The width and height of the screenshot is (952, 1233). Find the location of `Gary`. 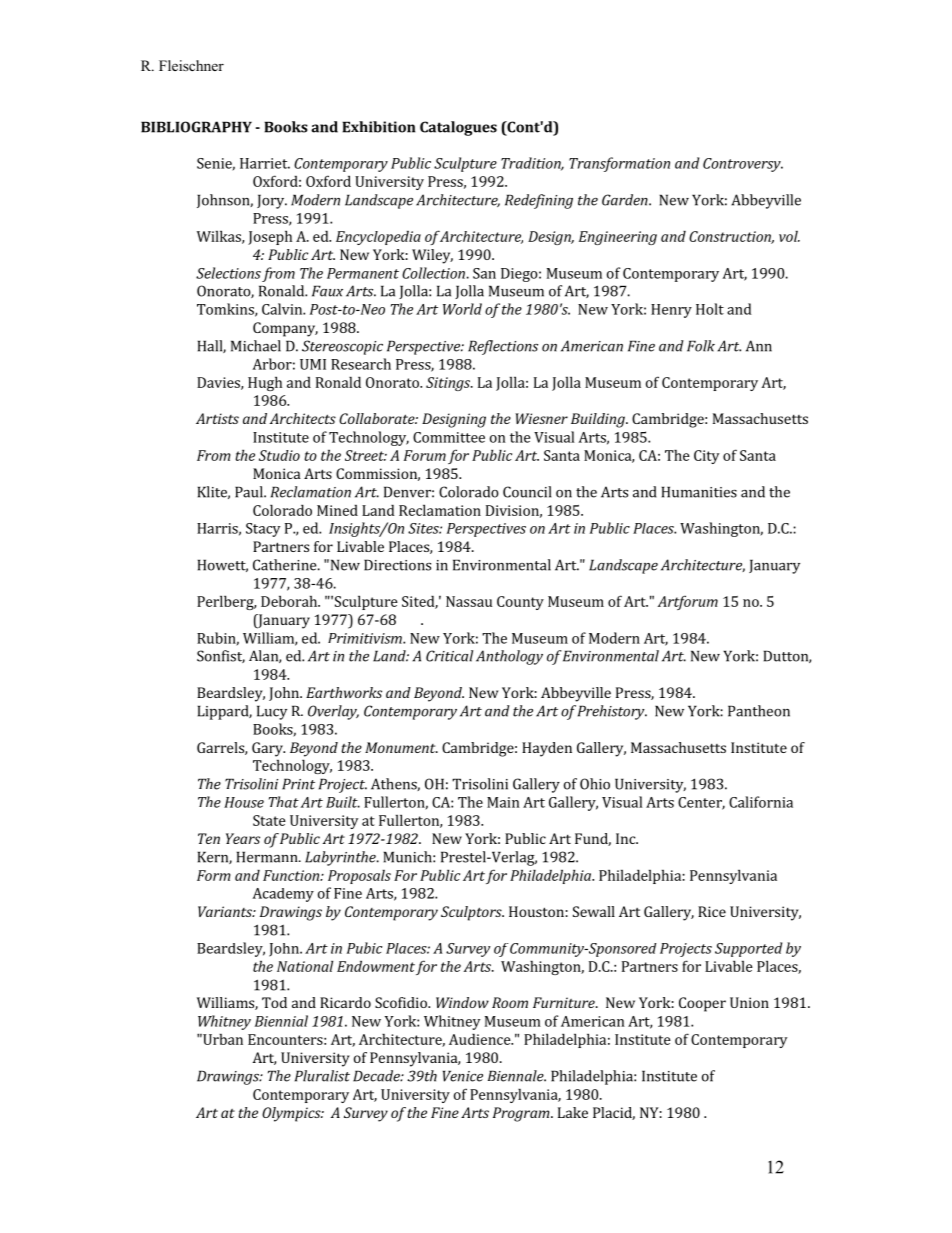

Gary is located at coordinates (268, 749).
